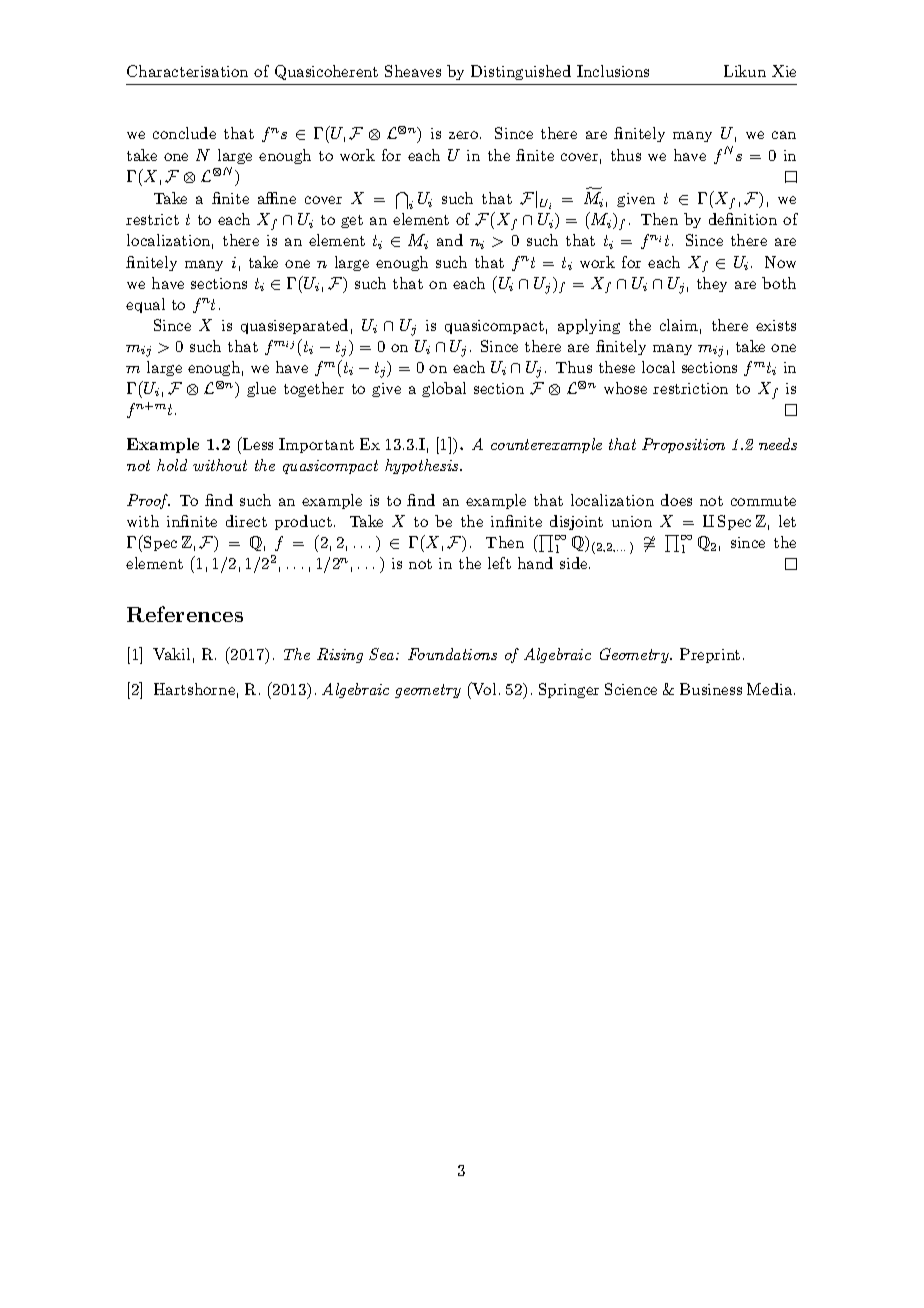  What do you see at coordinates (625, 388) in the page?
I see `whose` at bounding box center [625, 388].
